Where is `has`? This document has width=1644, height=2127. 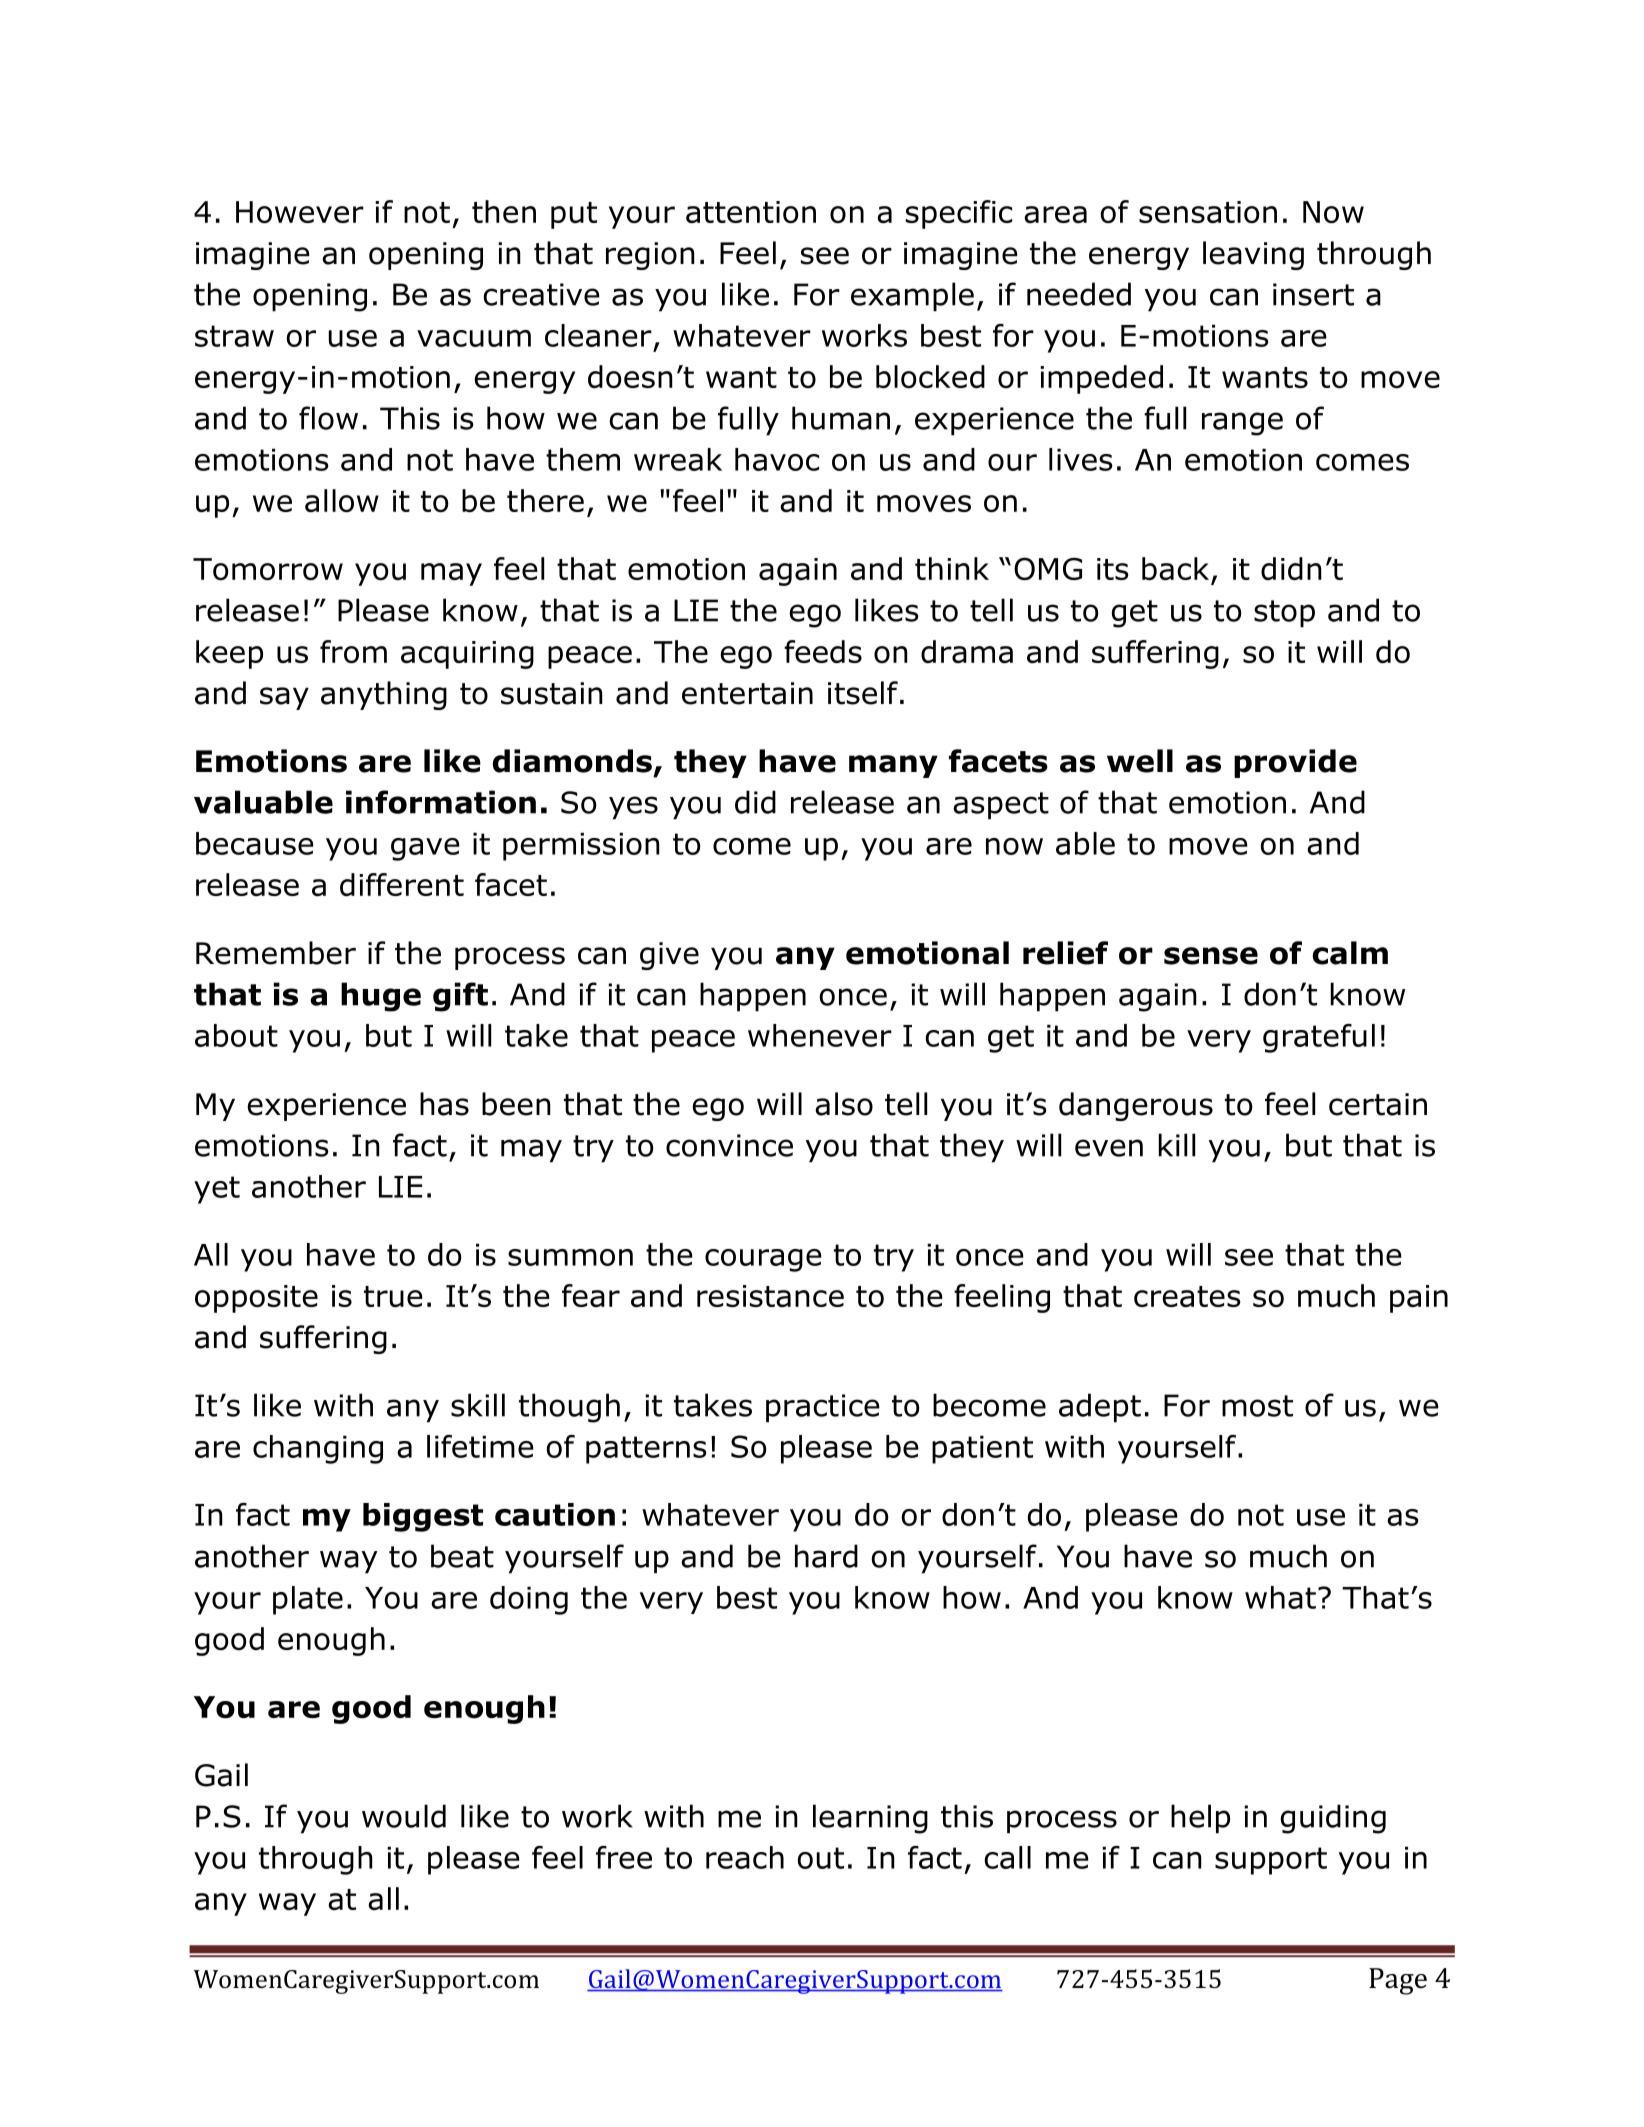 has is located at coordinates (444, 1104).
